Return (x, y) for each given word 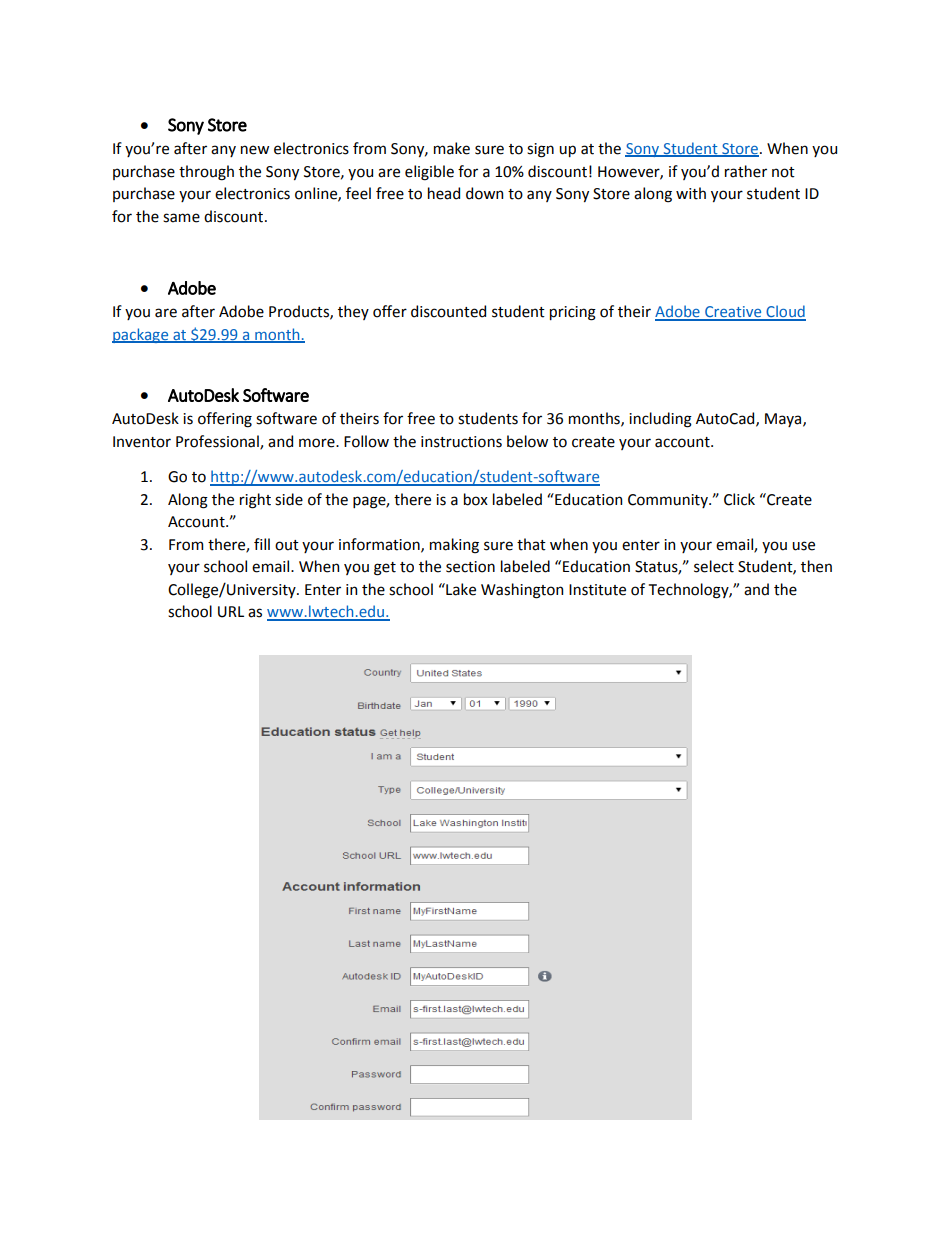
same (181, 218)
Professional (218, 442)
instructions (461, 442)
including (660, 420)
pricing (573, 313)
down (484, 193)
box (476, 499)
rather (746, 171)
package (141, 335)
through (206, 173)
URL (231, 612)
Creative (733, 313)
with (691, 193)
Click (739, 499)
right (255, 501)
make (452, 148)
